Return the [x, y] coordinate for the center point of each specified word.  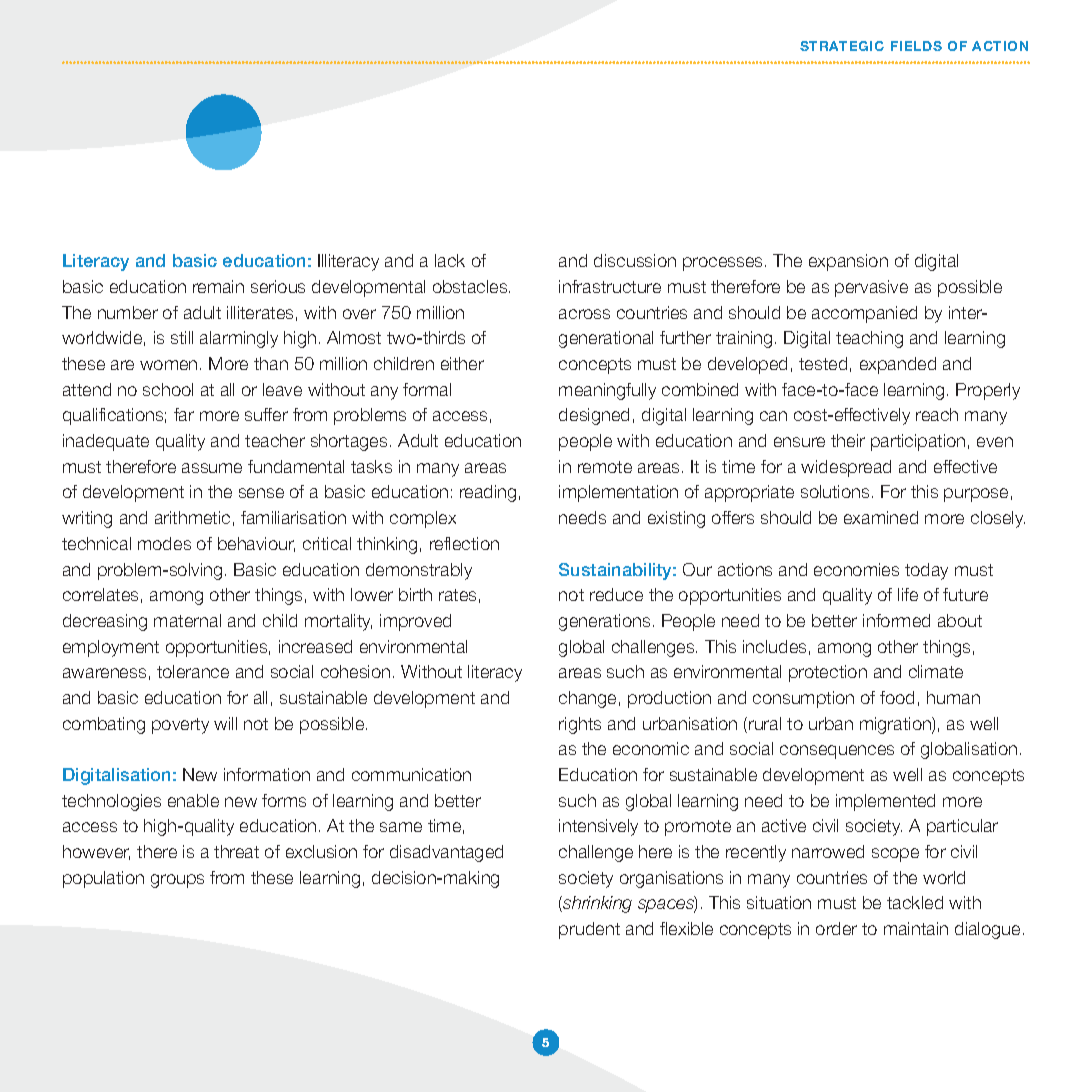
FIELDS [916, 46]
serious [278, 286]
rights [580, 725]
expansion [848, 262]
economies [856, 569]
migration [896, 725]
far [184, 414]
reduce [616, 594]
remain [218, 286]
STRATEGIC [842, 46]
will [225, 723]
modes [164, 543]
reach [937, 414]
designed [594, 416]
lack [450, 260]
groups [177, 881]
